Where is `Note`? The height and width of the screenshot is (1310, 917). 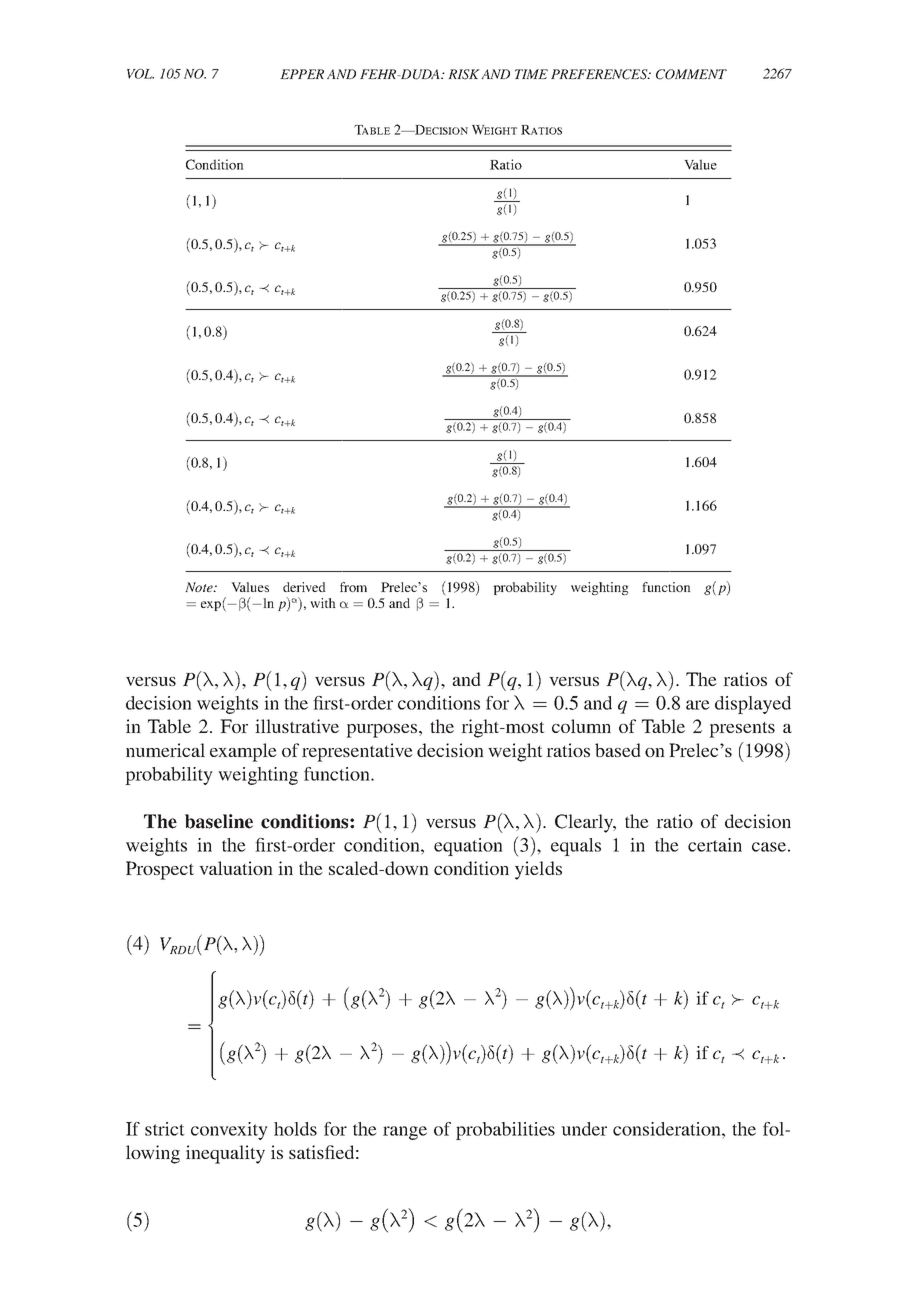
Note is located at coordinates (200, 587).
